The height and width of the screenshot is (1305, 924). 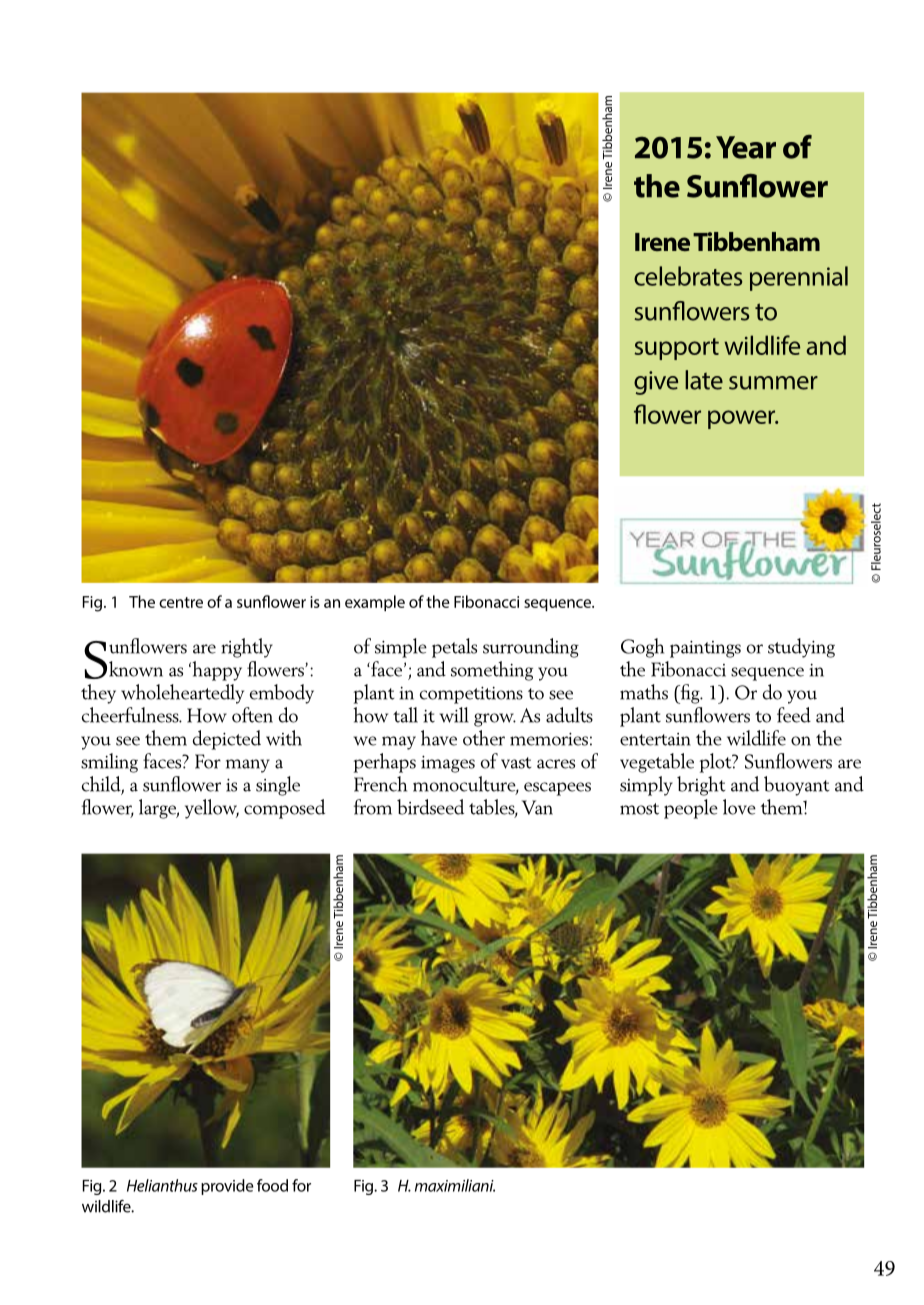 I want to click on people, so click(x=691, y=809).
